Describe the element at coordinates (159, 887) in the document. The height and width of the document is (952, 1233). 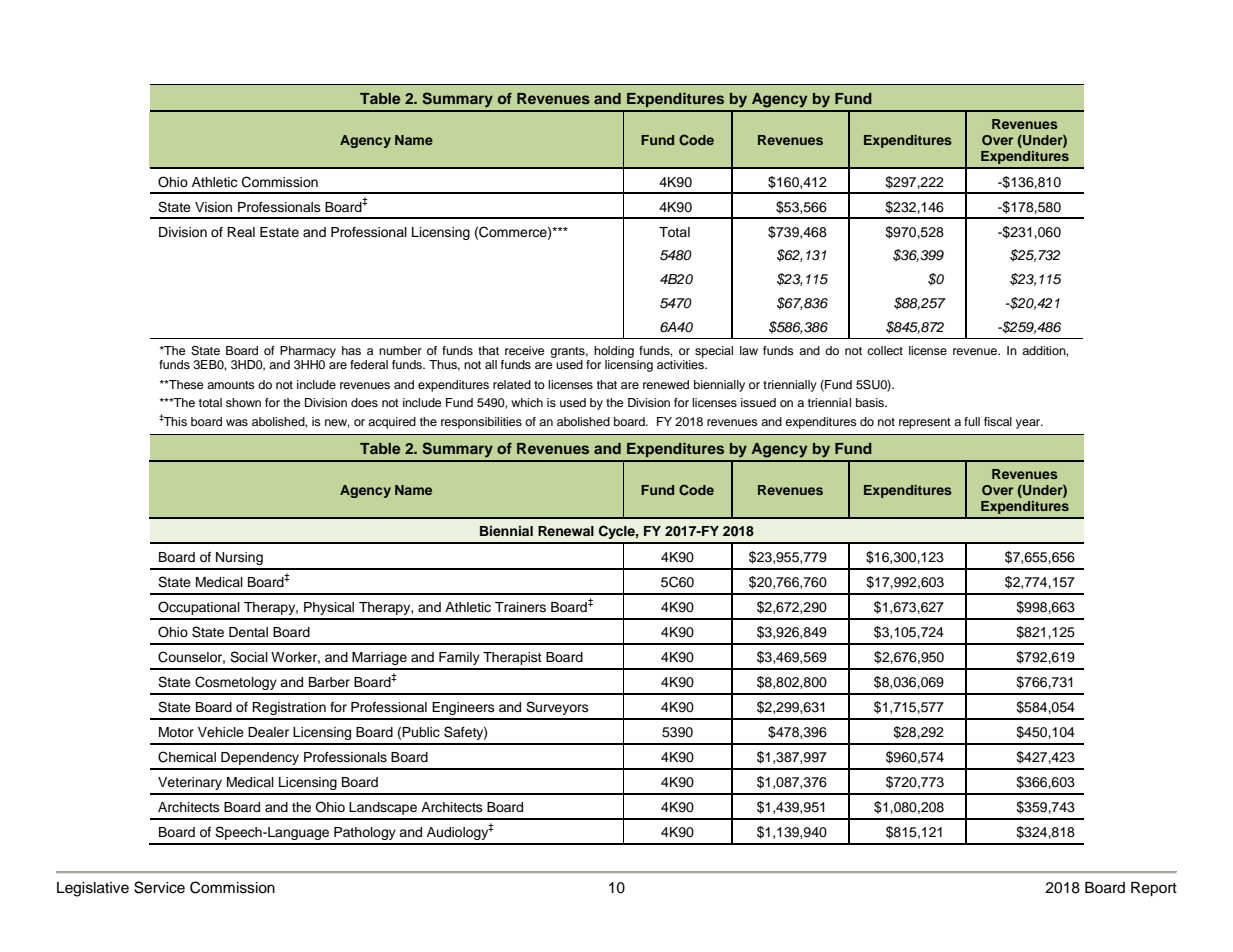
I see `Service` at that location.
